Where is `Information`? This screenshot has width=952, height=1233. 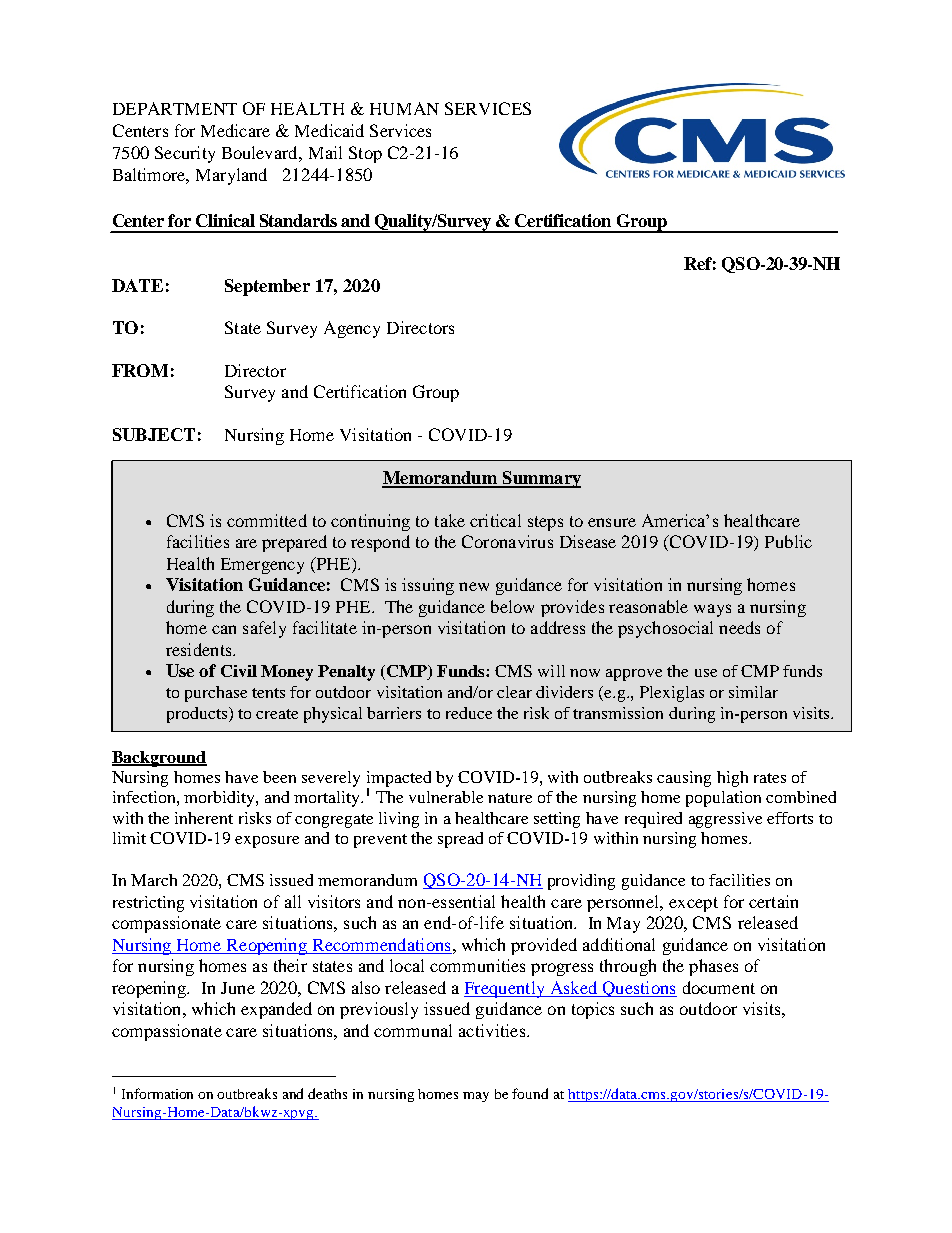
Information is located at coordinates (157, 1093).
